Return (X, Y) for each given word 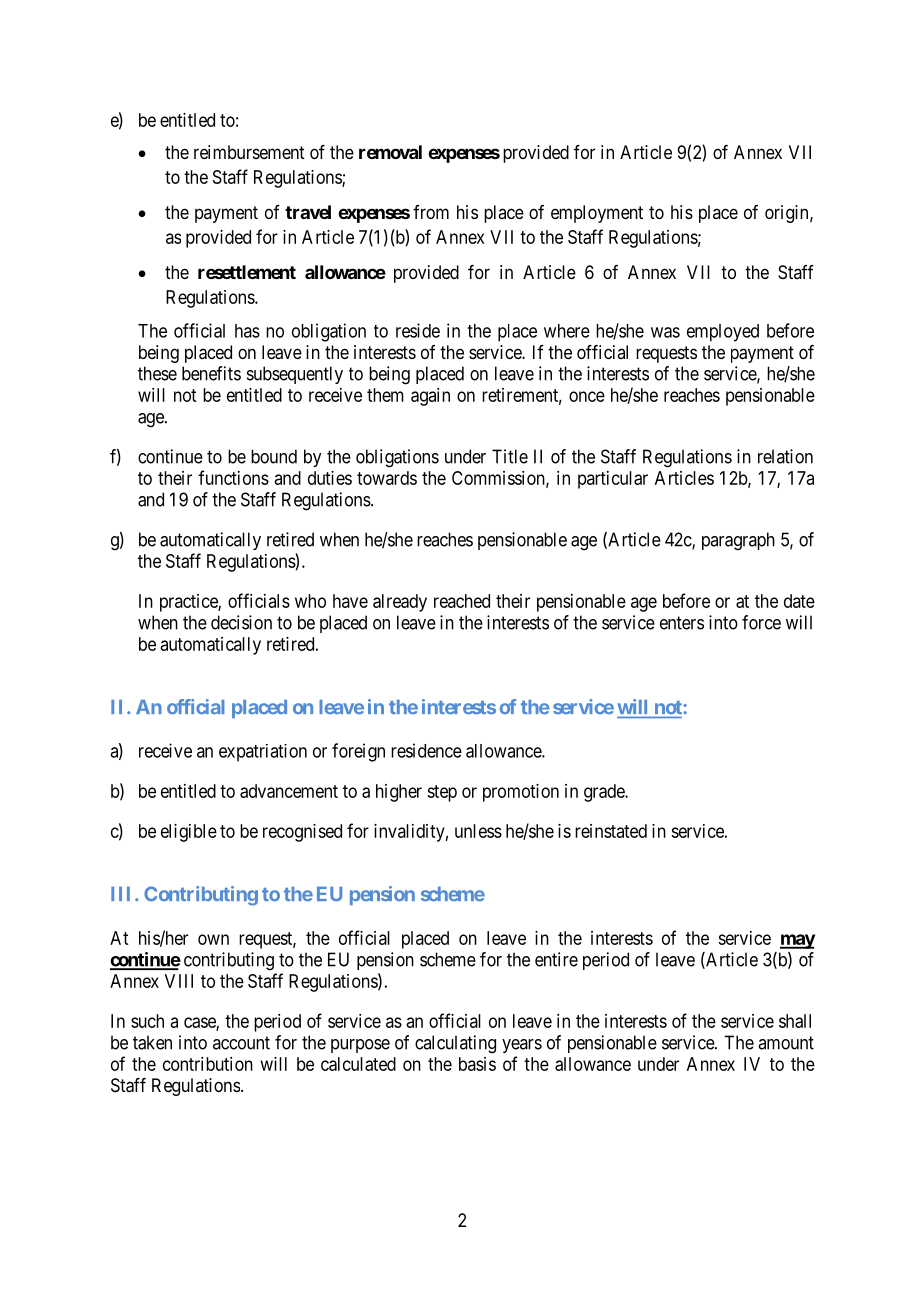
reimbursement (249, 152)
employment (597, 214)
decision (241, 622)
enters (682, 623)
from (431, 212)
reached (462, 601)
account (241, 1043)
